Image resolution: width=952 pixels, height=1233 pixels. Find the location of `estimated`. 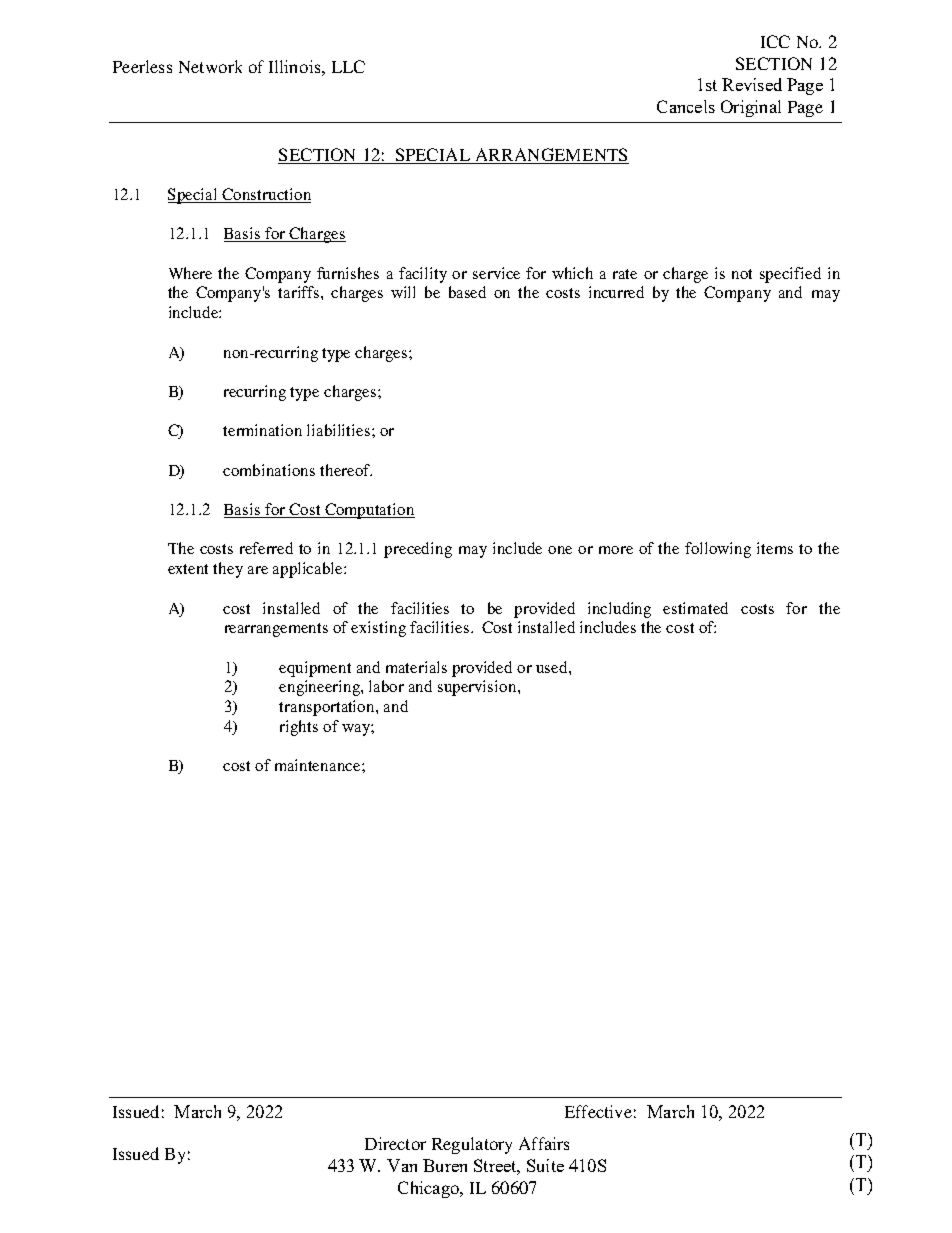

estimated is located at coordinates (695, 608).
